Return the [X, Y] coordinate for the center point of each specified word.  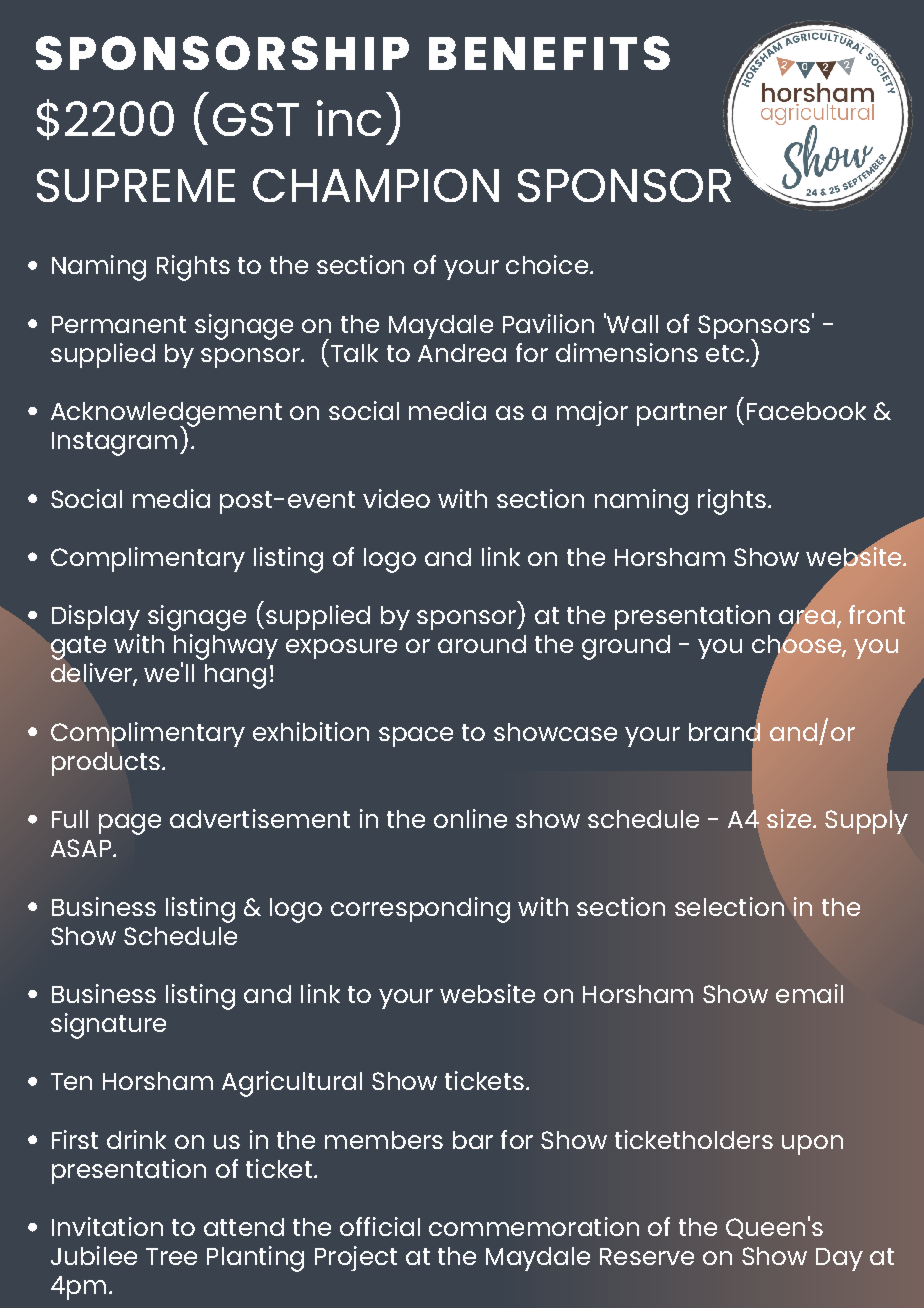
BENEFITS [549, 53]
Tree [171, 1256]
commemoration [534, 1226]
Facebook [806, 411]
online [470, 818]
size [790, 818]
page [130, 824]
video [396, 498]
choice [547, 264]
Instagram [114, 444]
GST [256, 119]
